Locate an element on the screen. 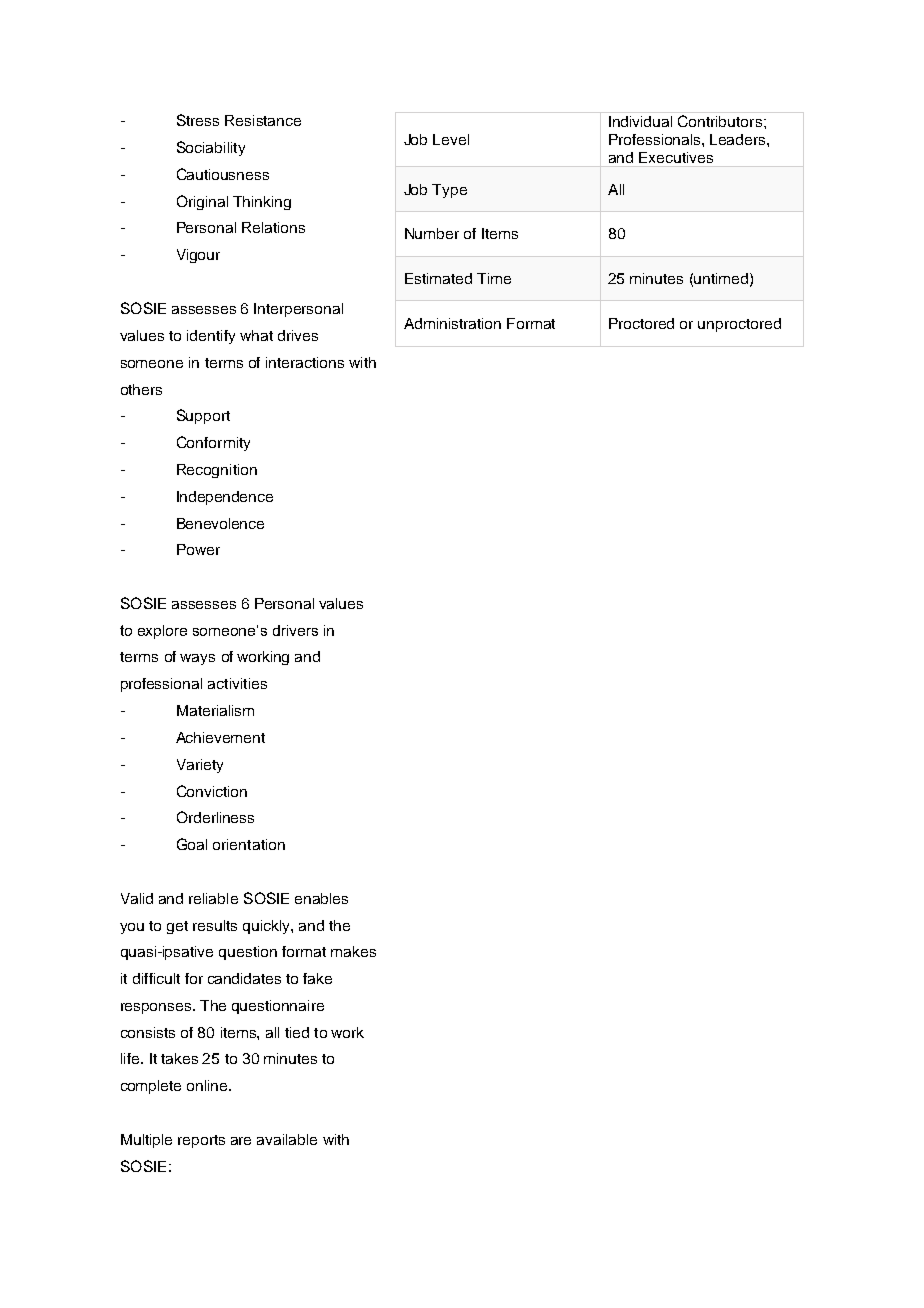 Image resolution: width=924 pixels, height=1308 pixels. available is located at coordinates (287, 1139).
